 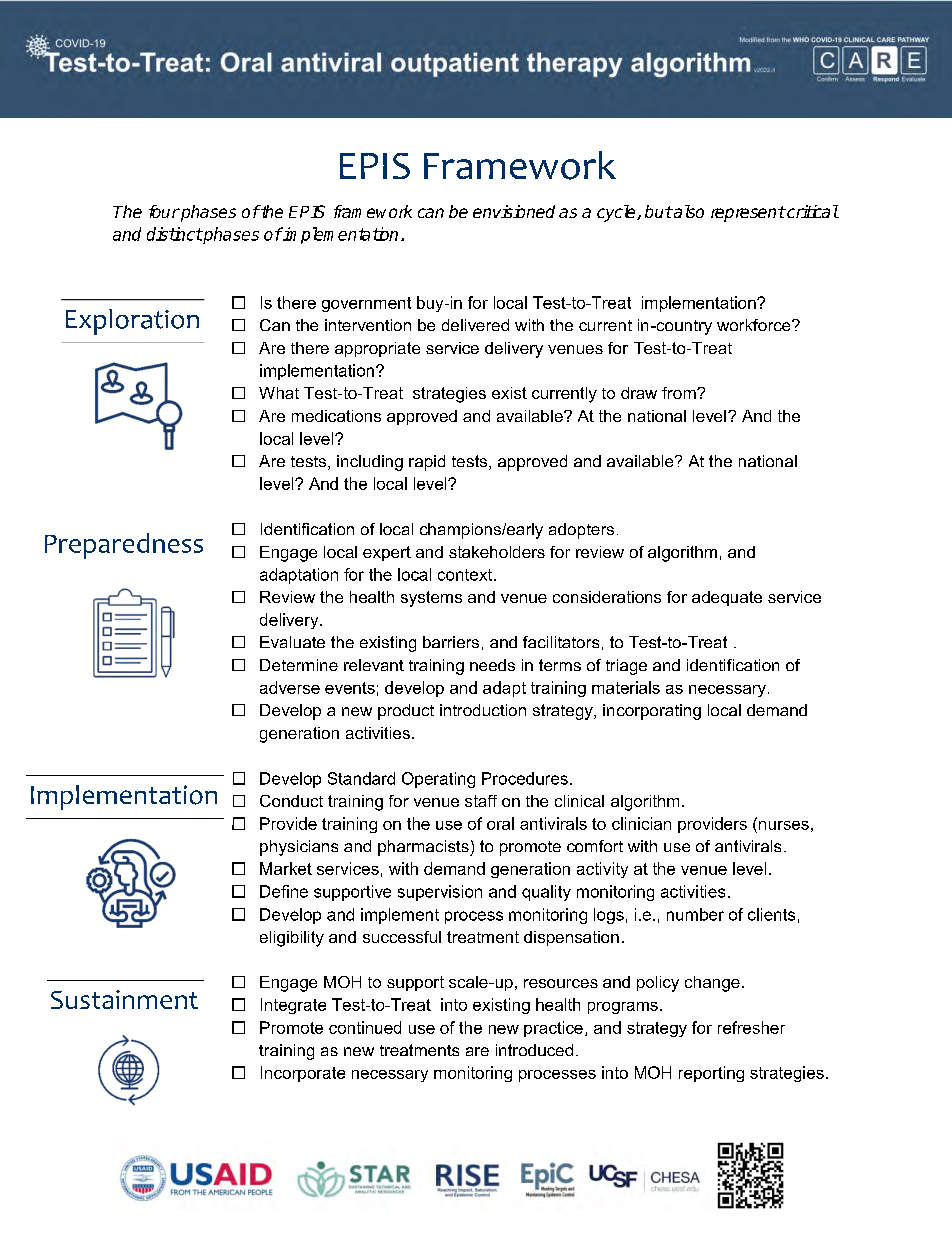 What do you see at coordinates (292, 642) in the screenshot?
I see `Evaluate` at bounding box center [292, 642].
